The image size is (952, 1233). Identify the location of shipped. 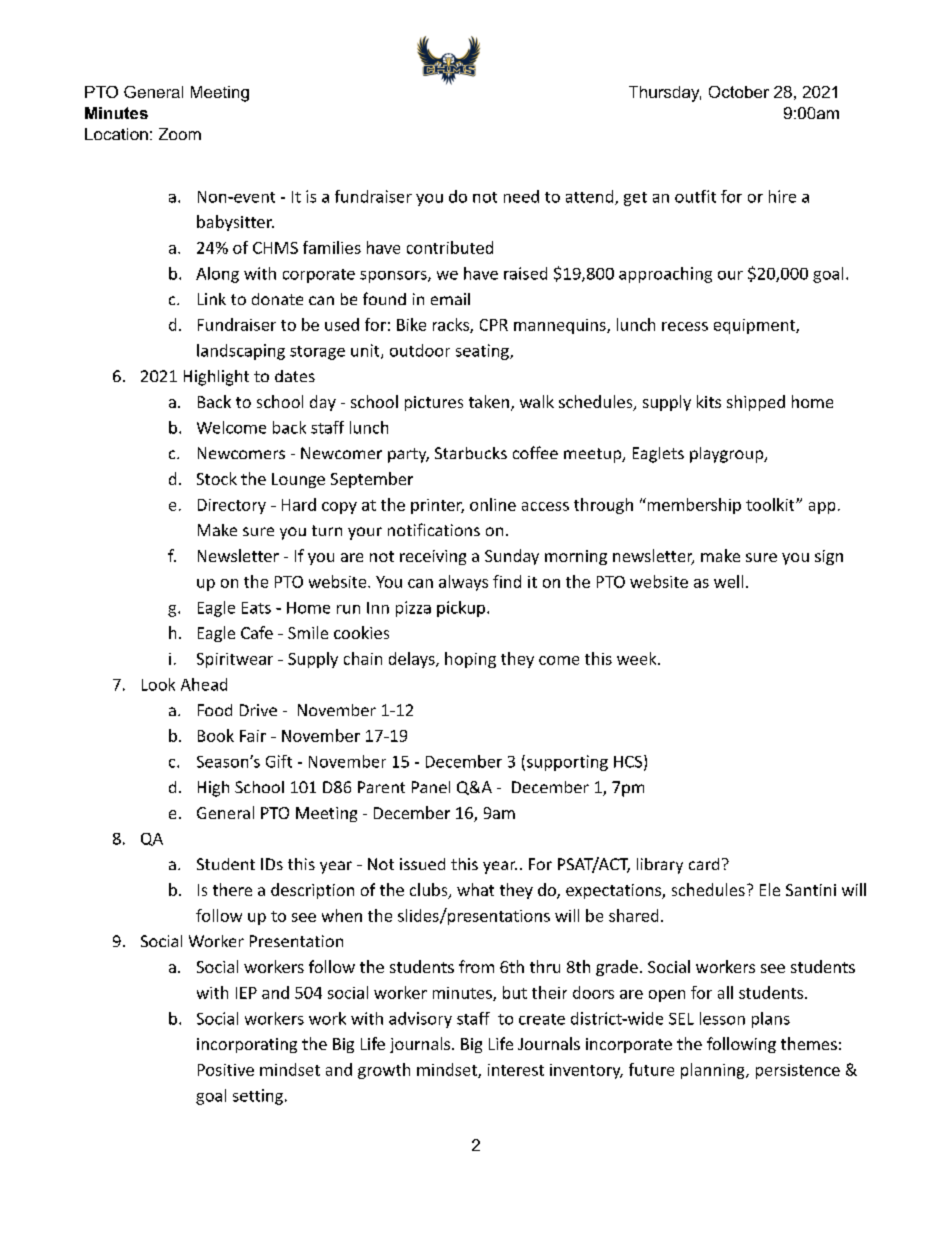
(756, 403).
